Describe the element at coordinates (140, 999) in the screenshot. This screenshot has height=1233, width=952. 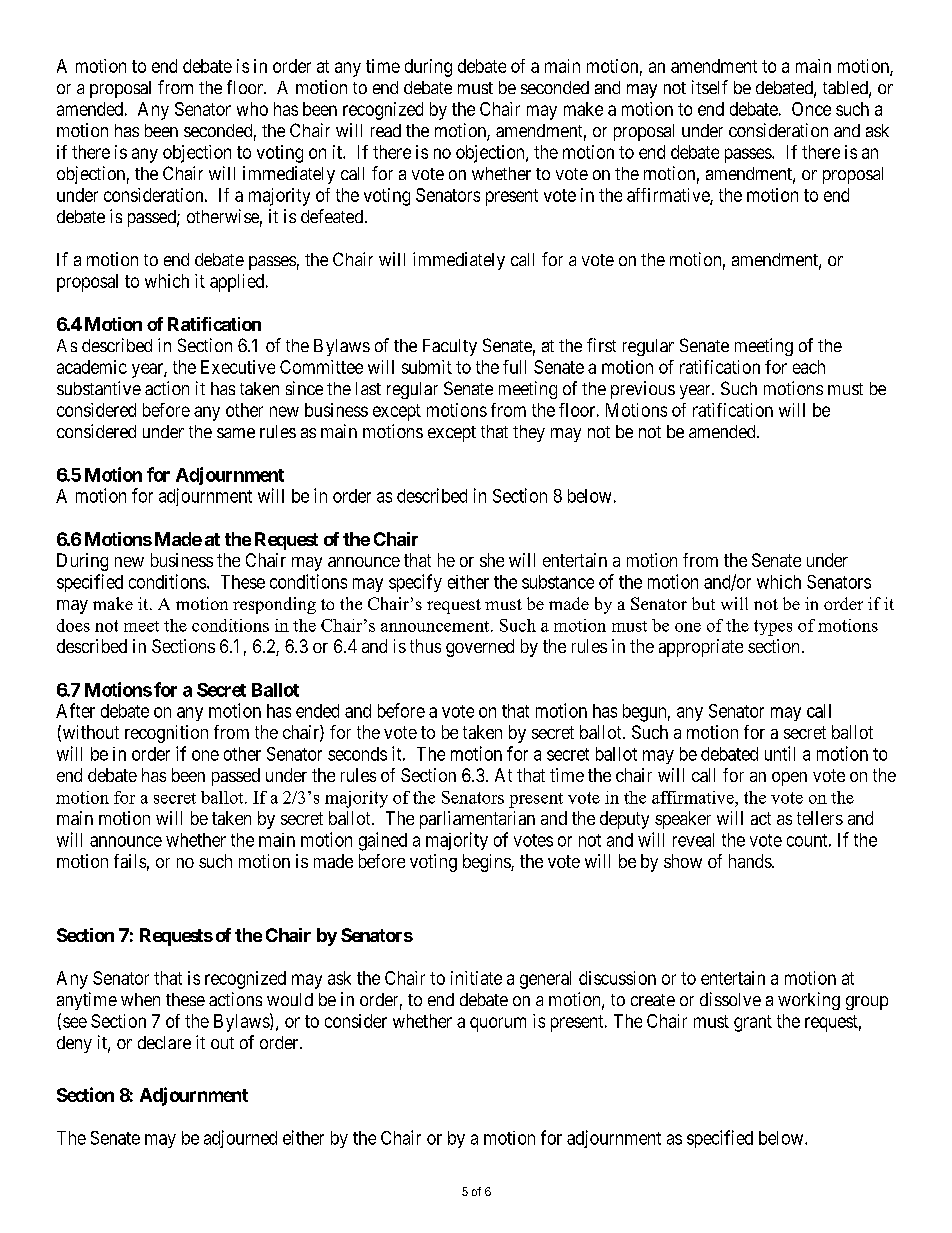
I see `when` at that location.
